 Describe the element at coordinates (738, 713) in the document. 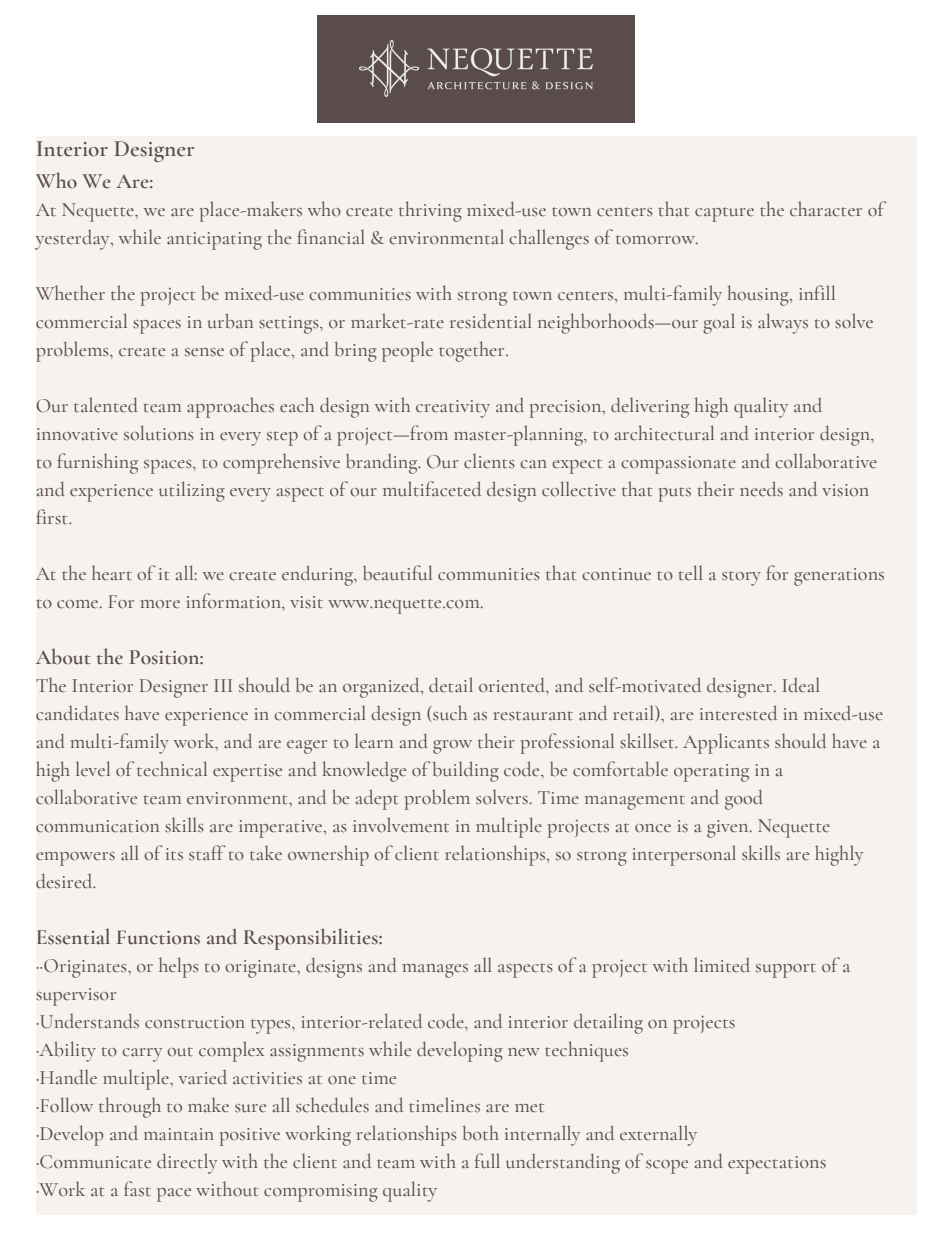

I see `interested` at that location.
